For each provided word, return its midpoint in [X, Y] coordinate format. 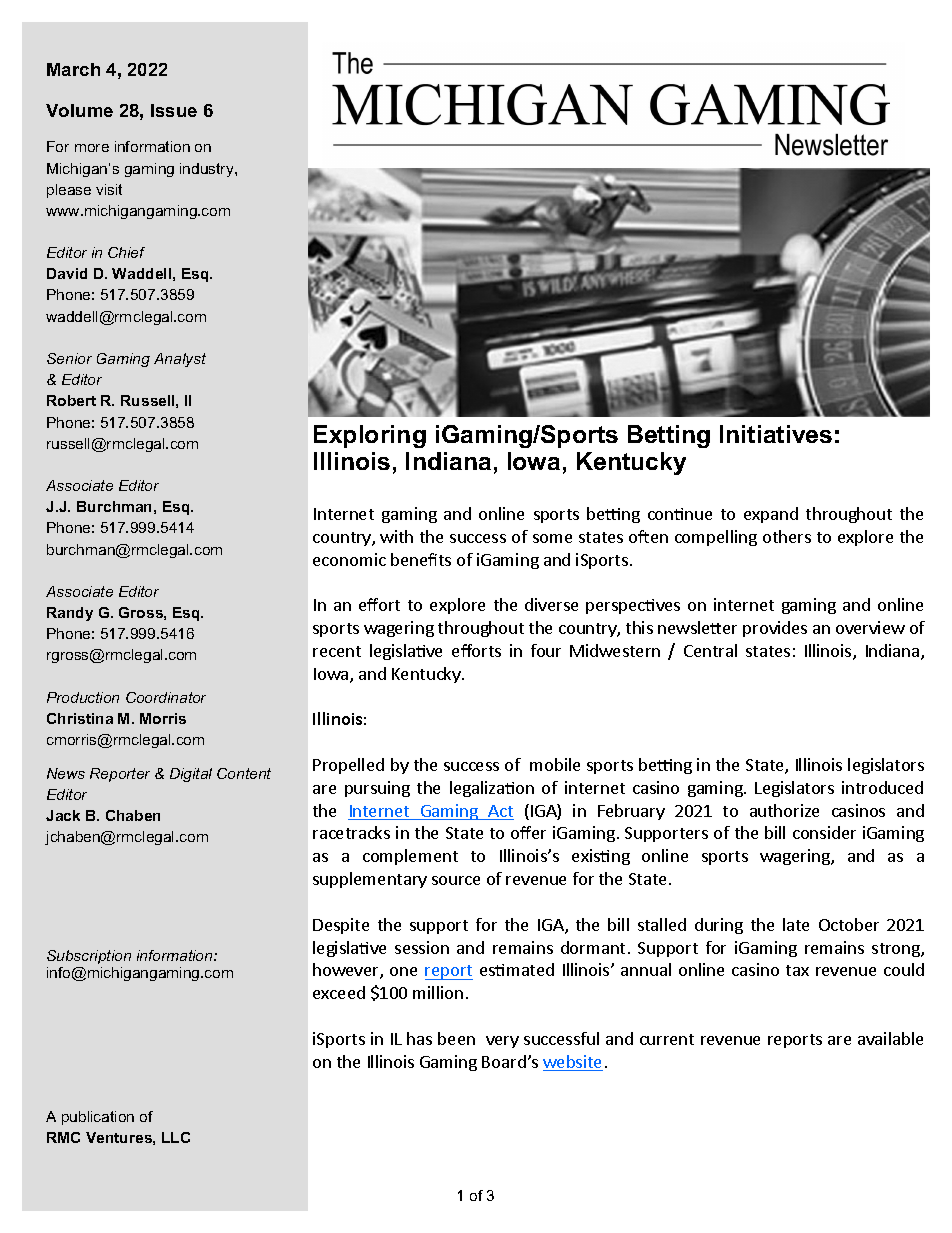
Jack [63, 815]
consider [824, 832]
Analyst [180, 360]
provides [775, 629]
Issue [174, 110]
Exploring [370, 436]
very [502, 1042]
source [456, 880]
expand [771, 515]
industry [208, 170]
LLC [176, 1137]
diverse [551, 604]
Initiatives [776, 434]
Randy [70, 614]
